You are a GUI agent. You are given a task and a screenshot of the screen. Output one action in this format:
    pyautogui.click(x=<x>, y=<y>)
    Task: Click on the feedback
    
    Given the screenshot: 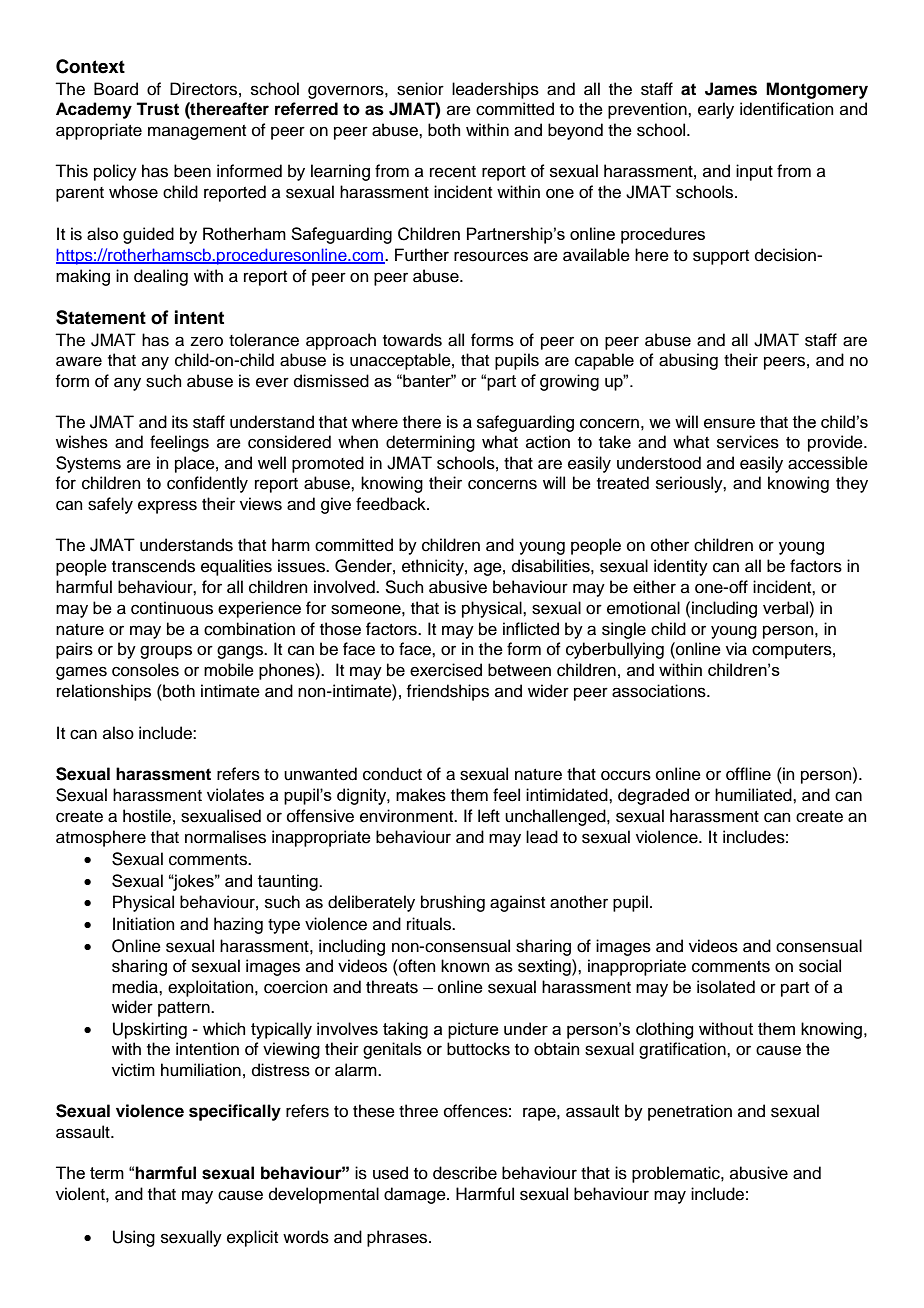 What is the action you would take?
    pyautogui.click(x=392, y=504)
